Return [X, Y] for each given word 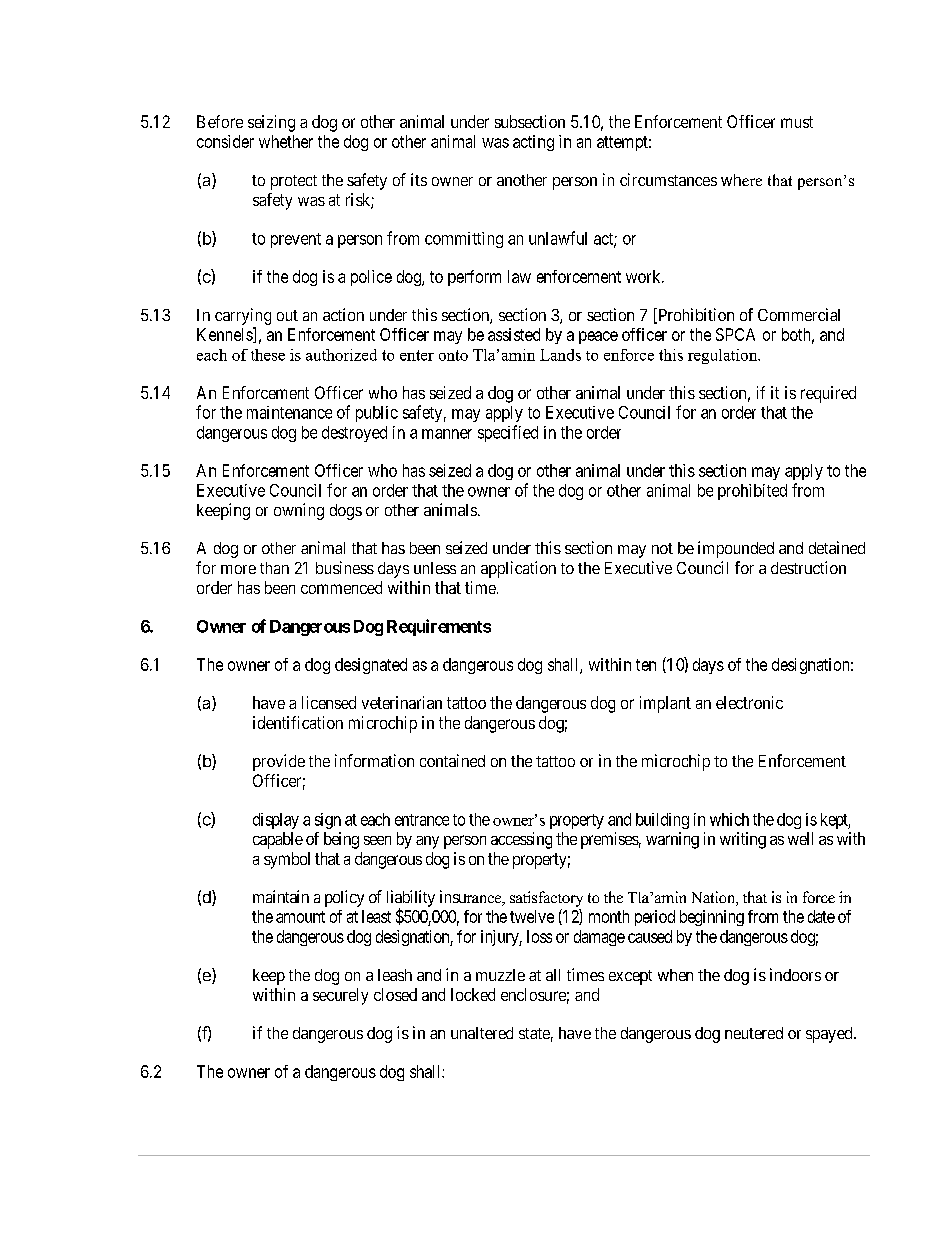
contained [452, 760]
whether [286, 141]
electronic [749, 702]
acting [533, 143]
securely [340, 996]
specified [508, 433]
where [741, 180]
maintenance [289, 412]
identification [298, 722]
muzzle [500, 975]
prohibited [752, 492]
